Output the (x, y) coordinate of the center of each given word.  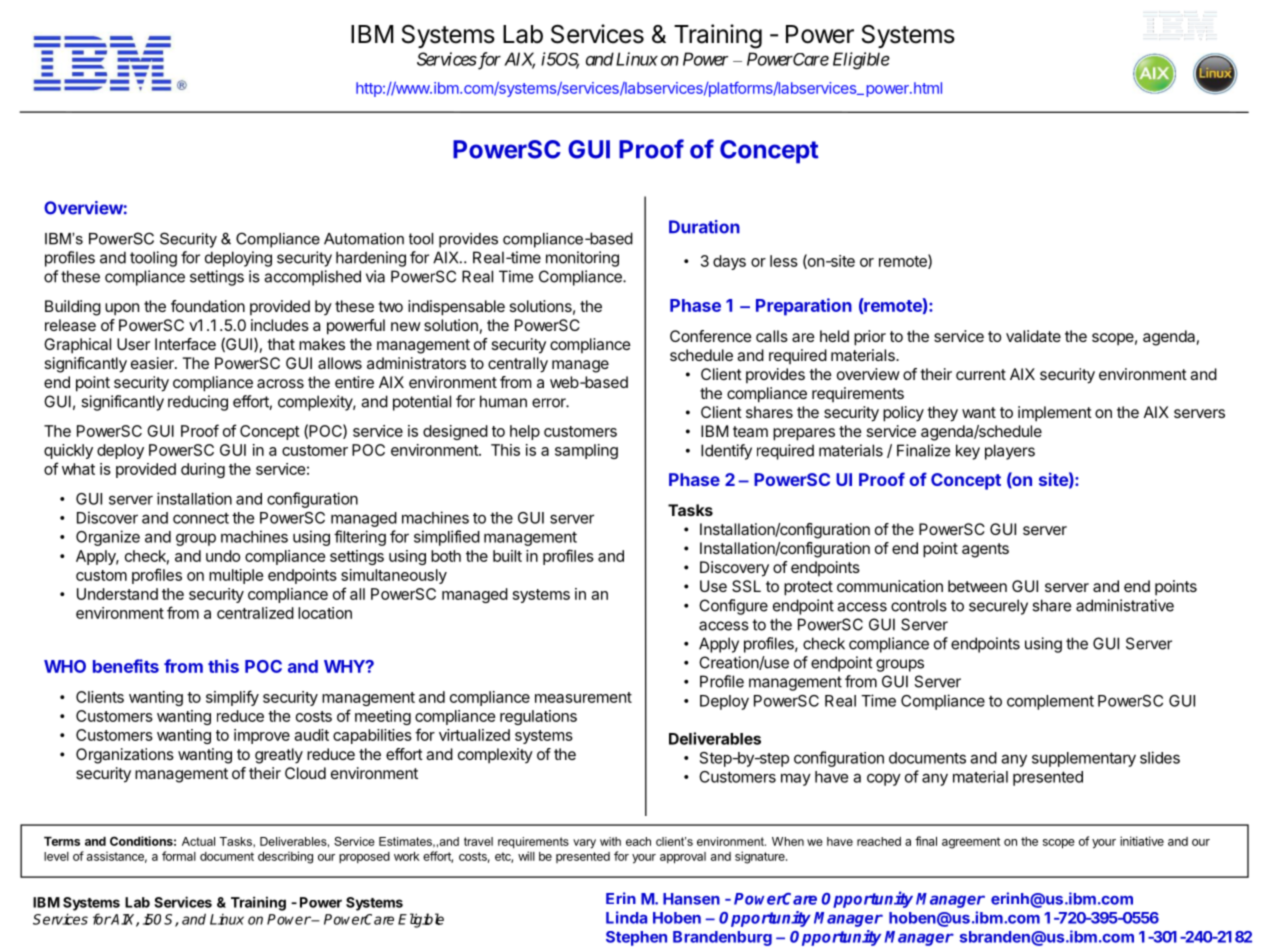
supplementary (1084, 759)
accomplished (312, 278)
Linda (626, 917)
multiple (236, 576)
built (507, 556)
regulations (538, 717)
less (784, 261)
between (977, 586)
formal (179, 856)
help (525, 432)
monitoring (582, 259)
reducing (198, 403)
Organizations (125, 756)
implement (1055, 414)
